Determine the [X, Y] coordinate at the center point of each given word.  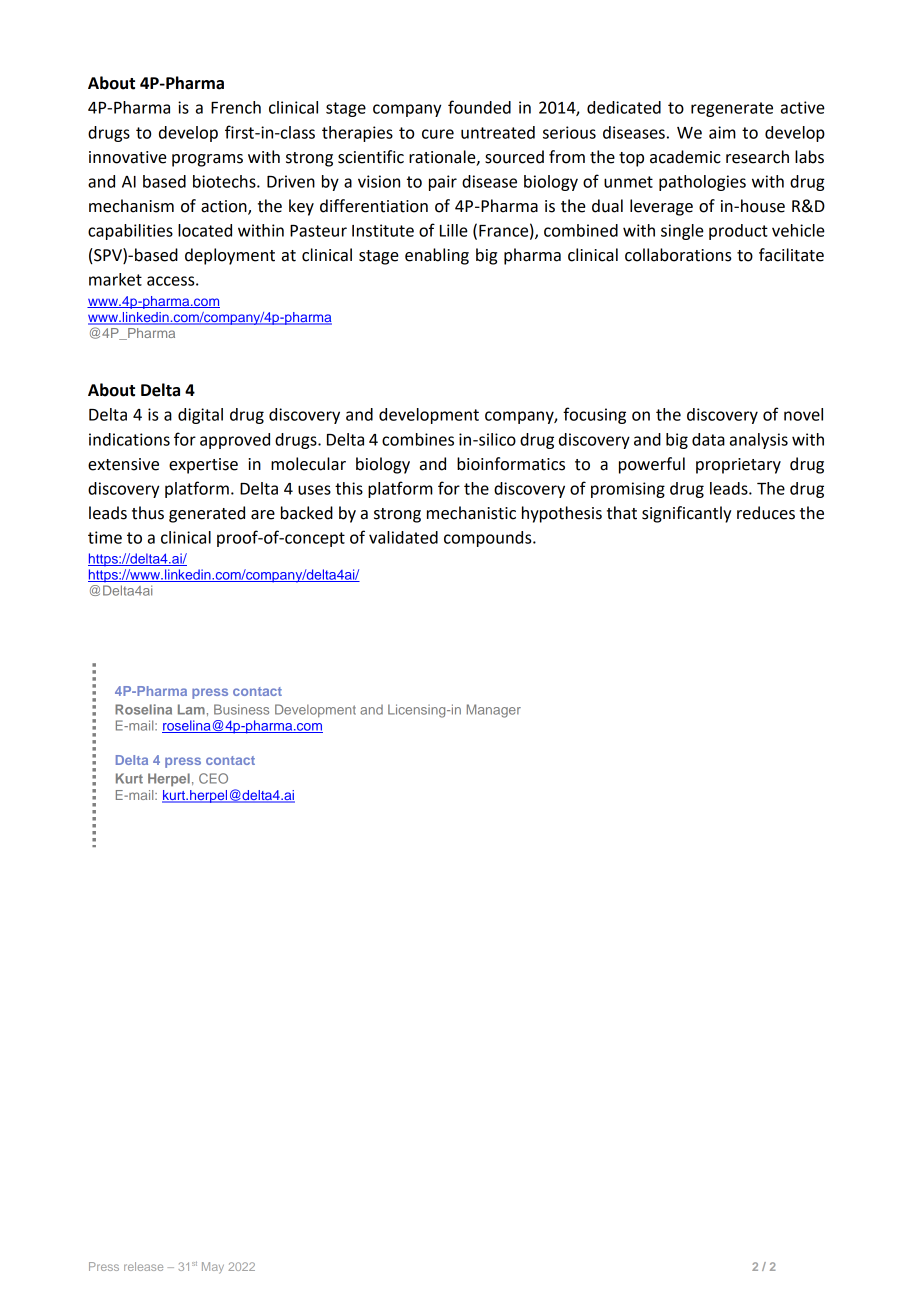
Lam [191, 709]
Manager [494, 711]
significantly [686, 514]
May [213, 1268]
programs [207, 160]
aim [722, 132]
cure [438, 134]
